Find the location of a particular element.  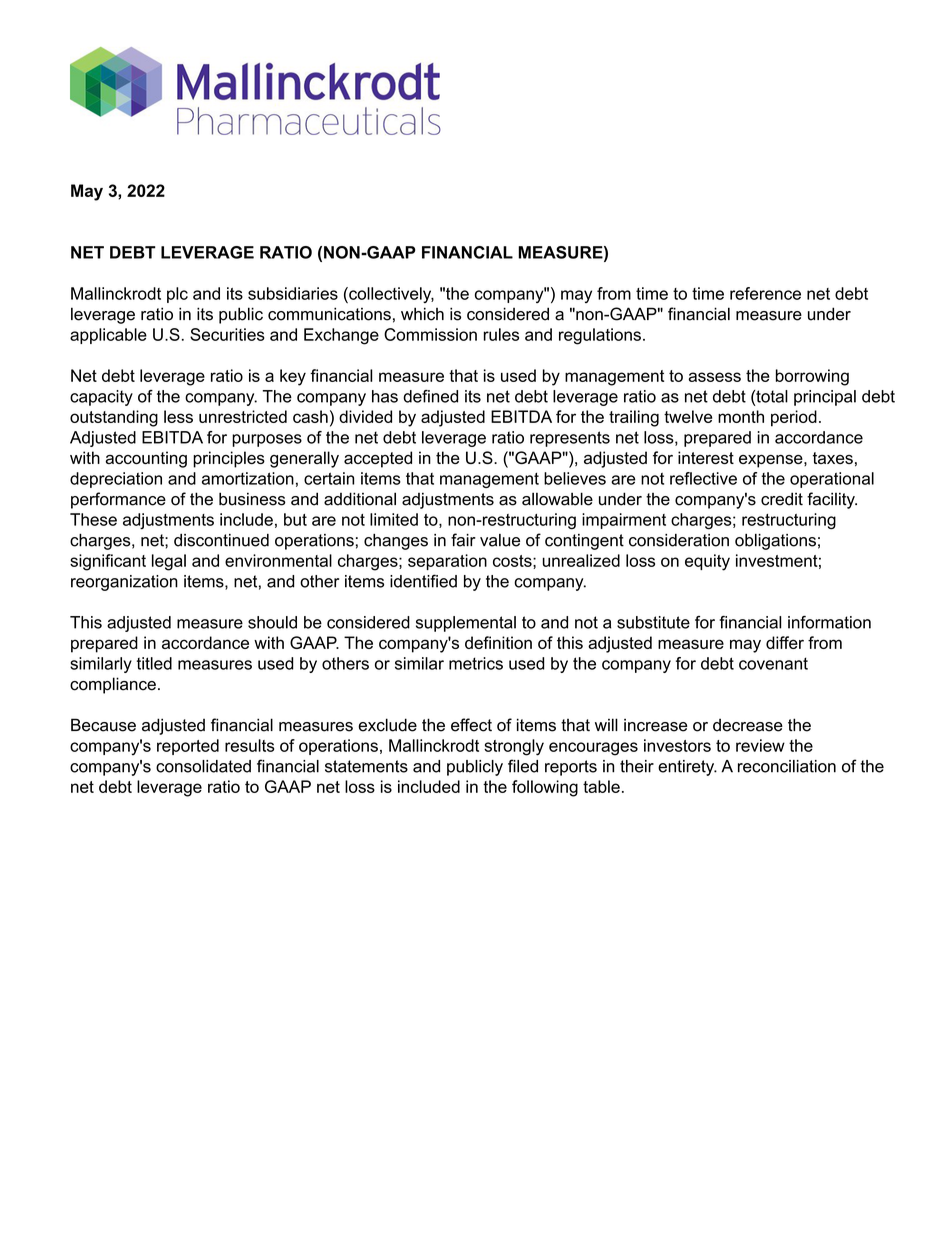

less is located at coordinates (178, 416).
